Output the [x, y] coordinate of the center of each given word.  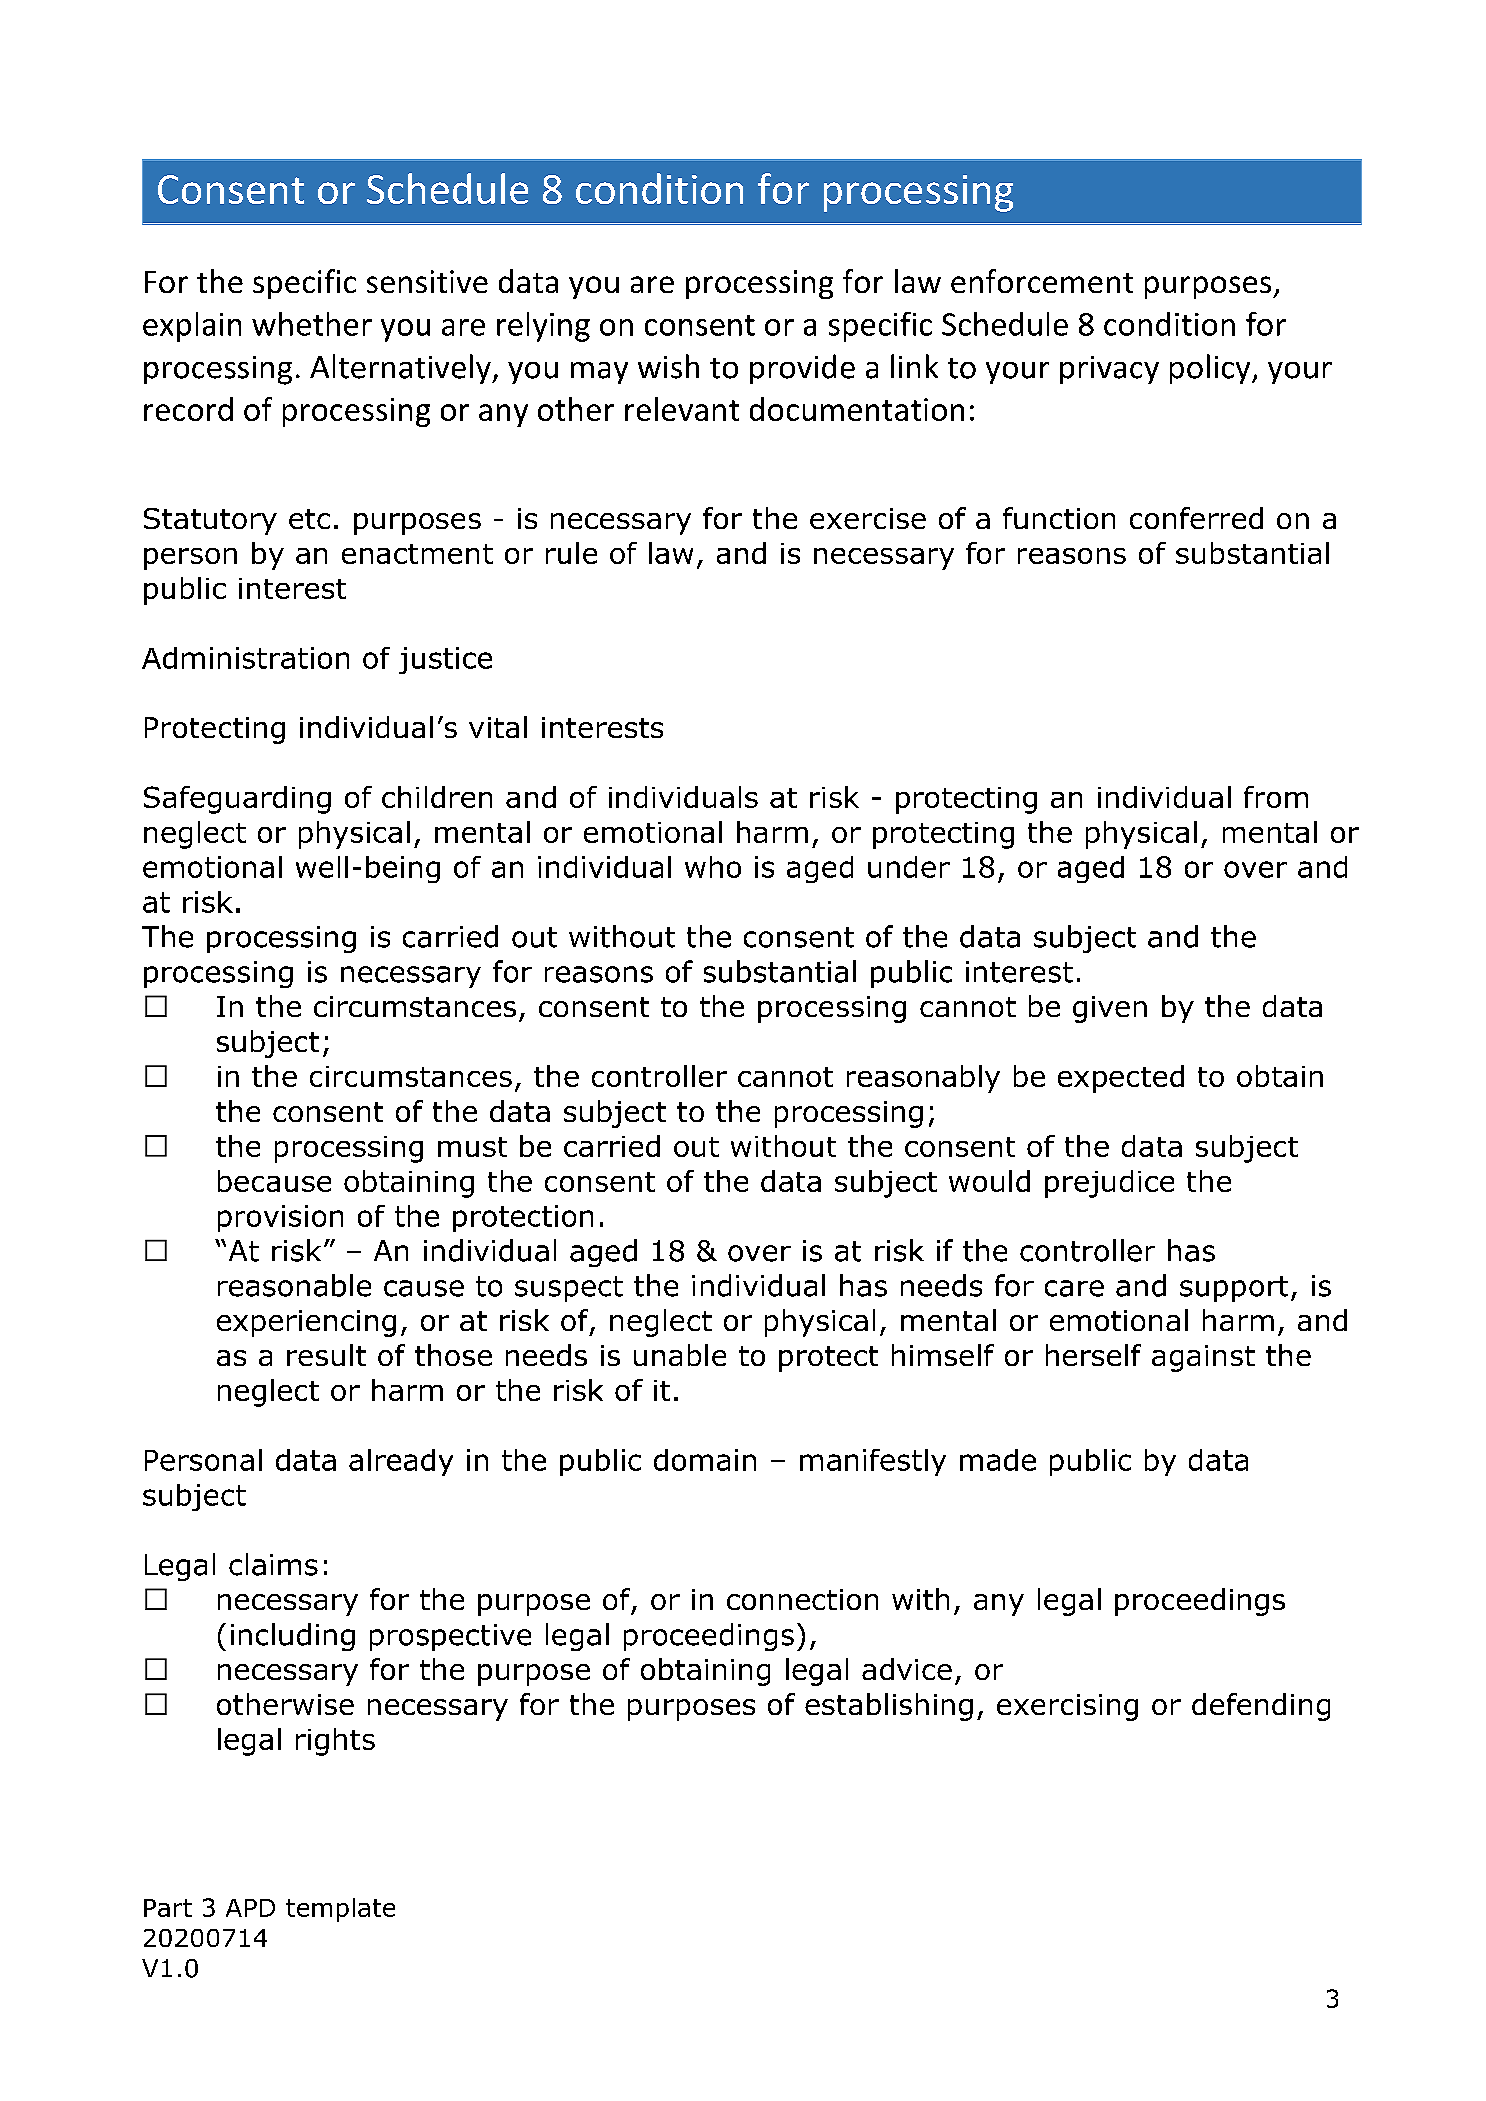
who [713, 867]
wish [668, 366]
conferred [1196, 518]
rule [571, 553]
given [1110, 1009]
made [998, 1460]
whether [312, 324]
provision [280, 1218]
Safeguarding [237, 800]
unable [680, 1355]
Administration [245, 658]
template [340, 1910]
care [1074, 1288]
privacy [1109, 370]
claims [273, 1564]
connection [802, 1599]
